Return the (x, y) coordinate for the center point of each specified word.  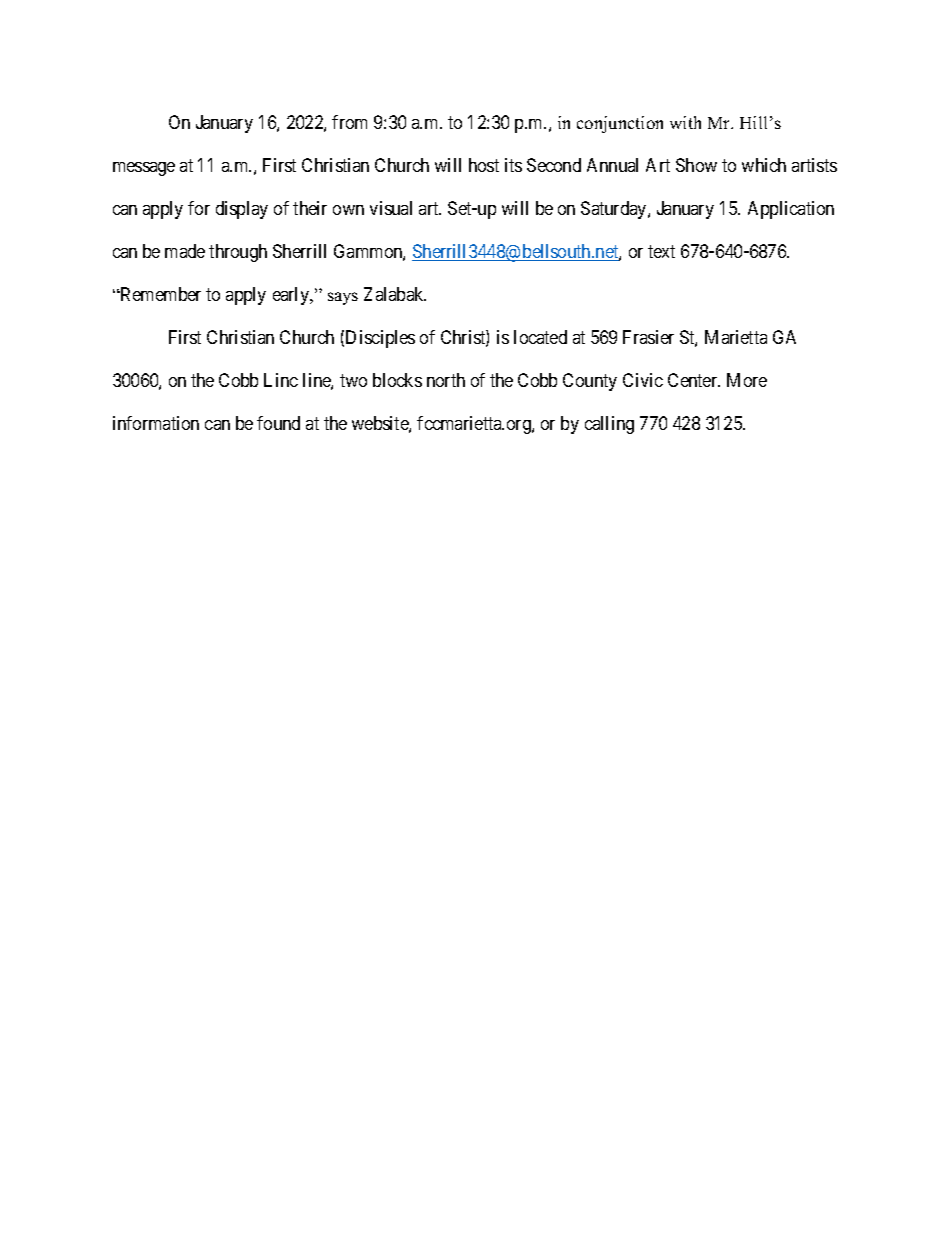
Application (791, 210)
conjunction (620, 124)
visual (391, 208)
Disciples (380, 339)
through (238, 253)
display (242, 210)
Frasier (648, 337)
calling (609, 425)
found (278, 423)
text (661, 251)
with (685, 122)
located (540, 337)
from (349, 122)
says (343, 298)
